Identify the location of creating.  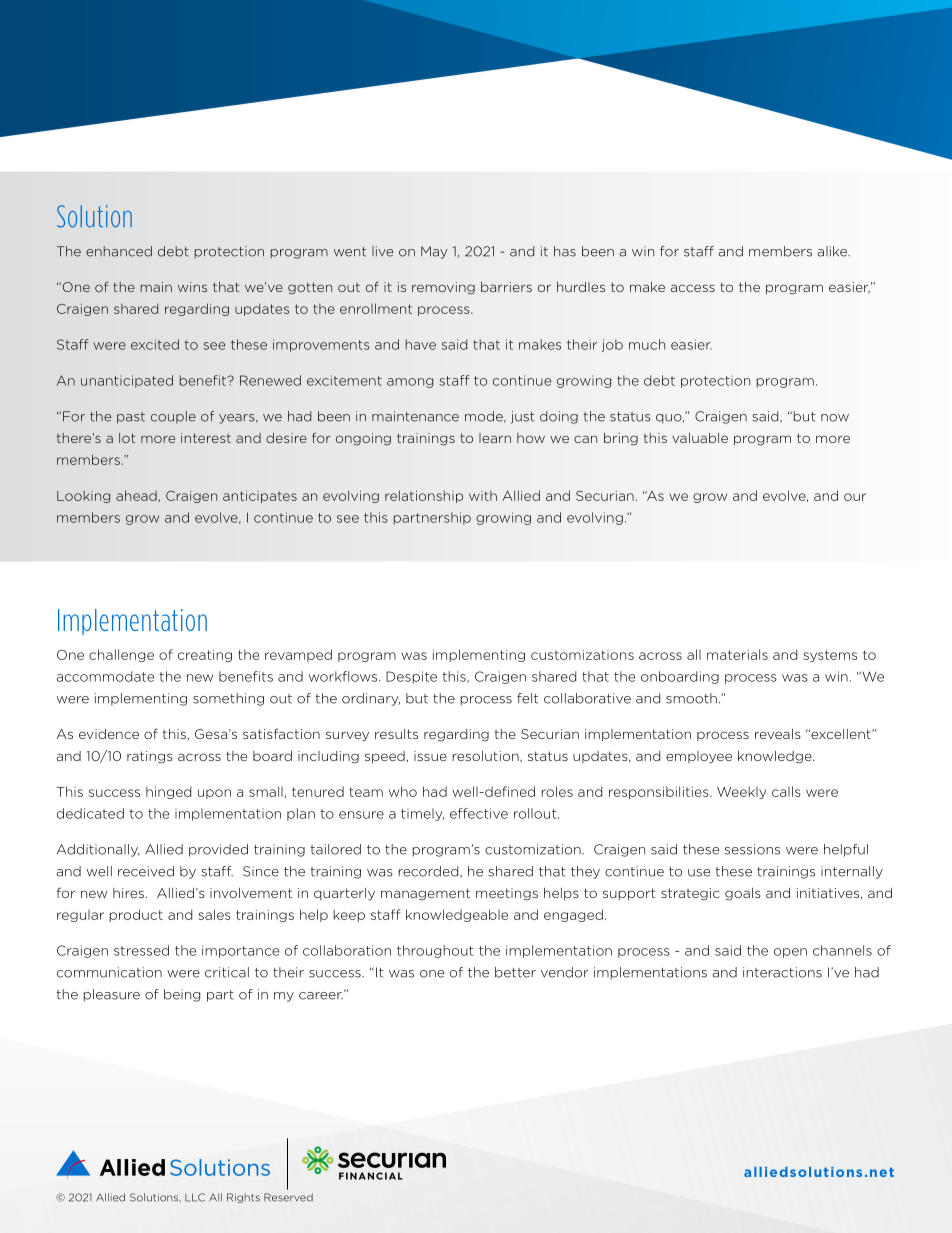
(205, 656).
